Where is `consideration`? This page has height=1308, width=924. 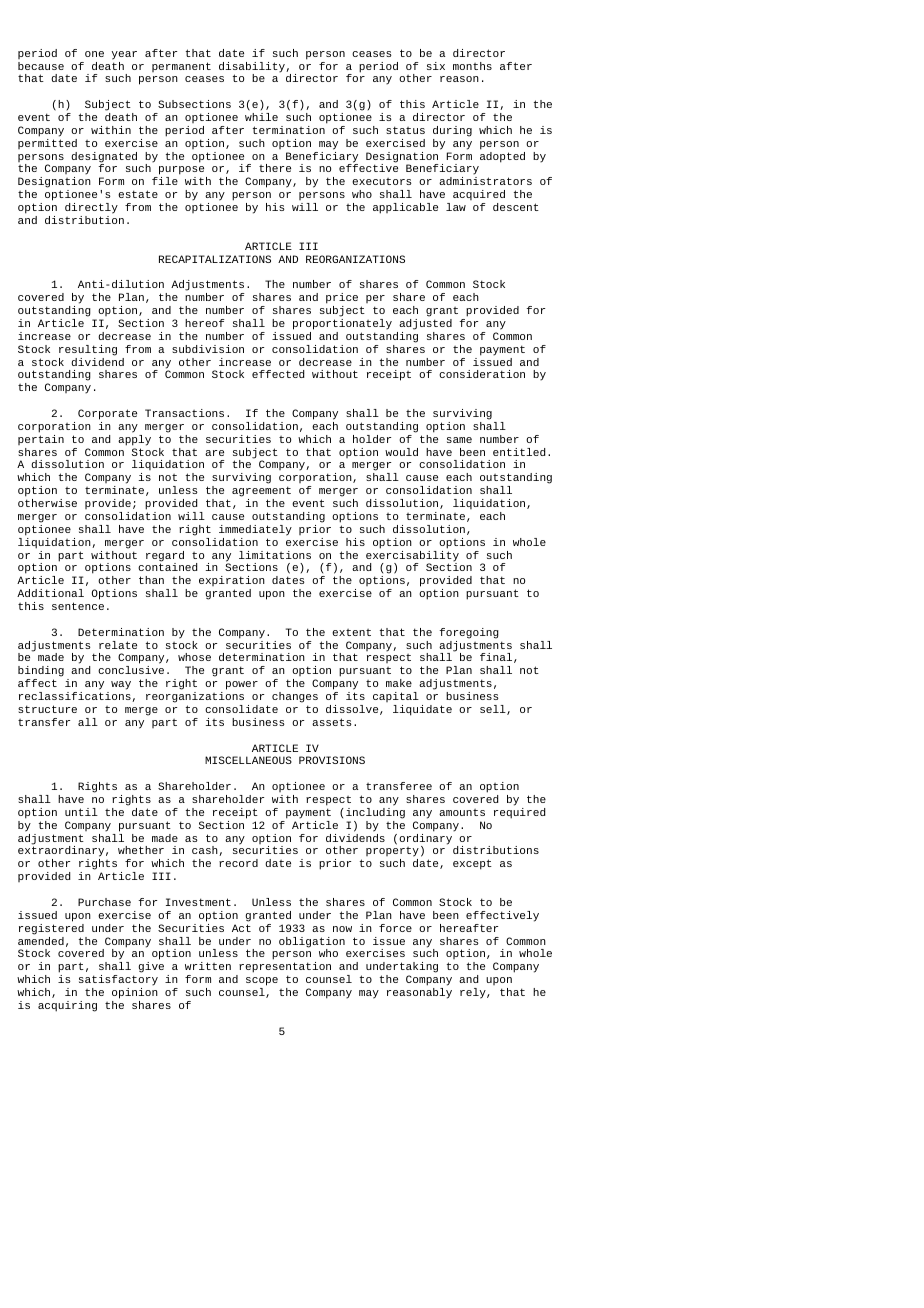 consideration is located at coordinates (482, 374).
